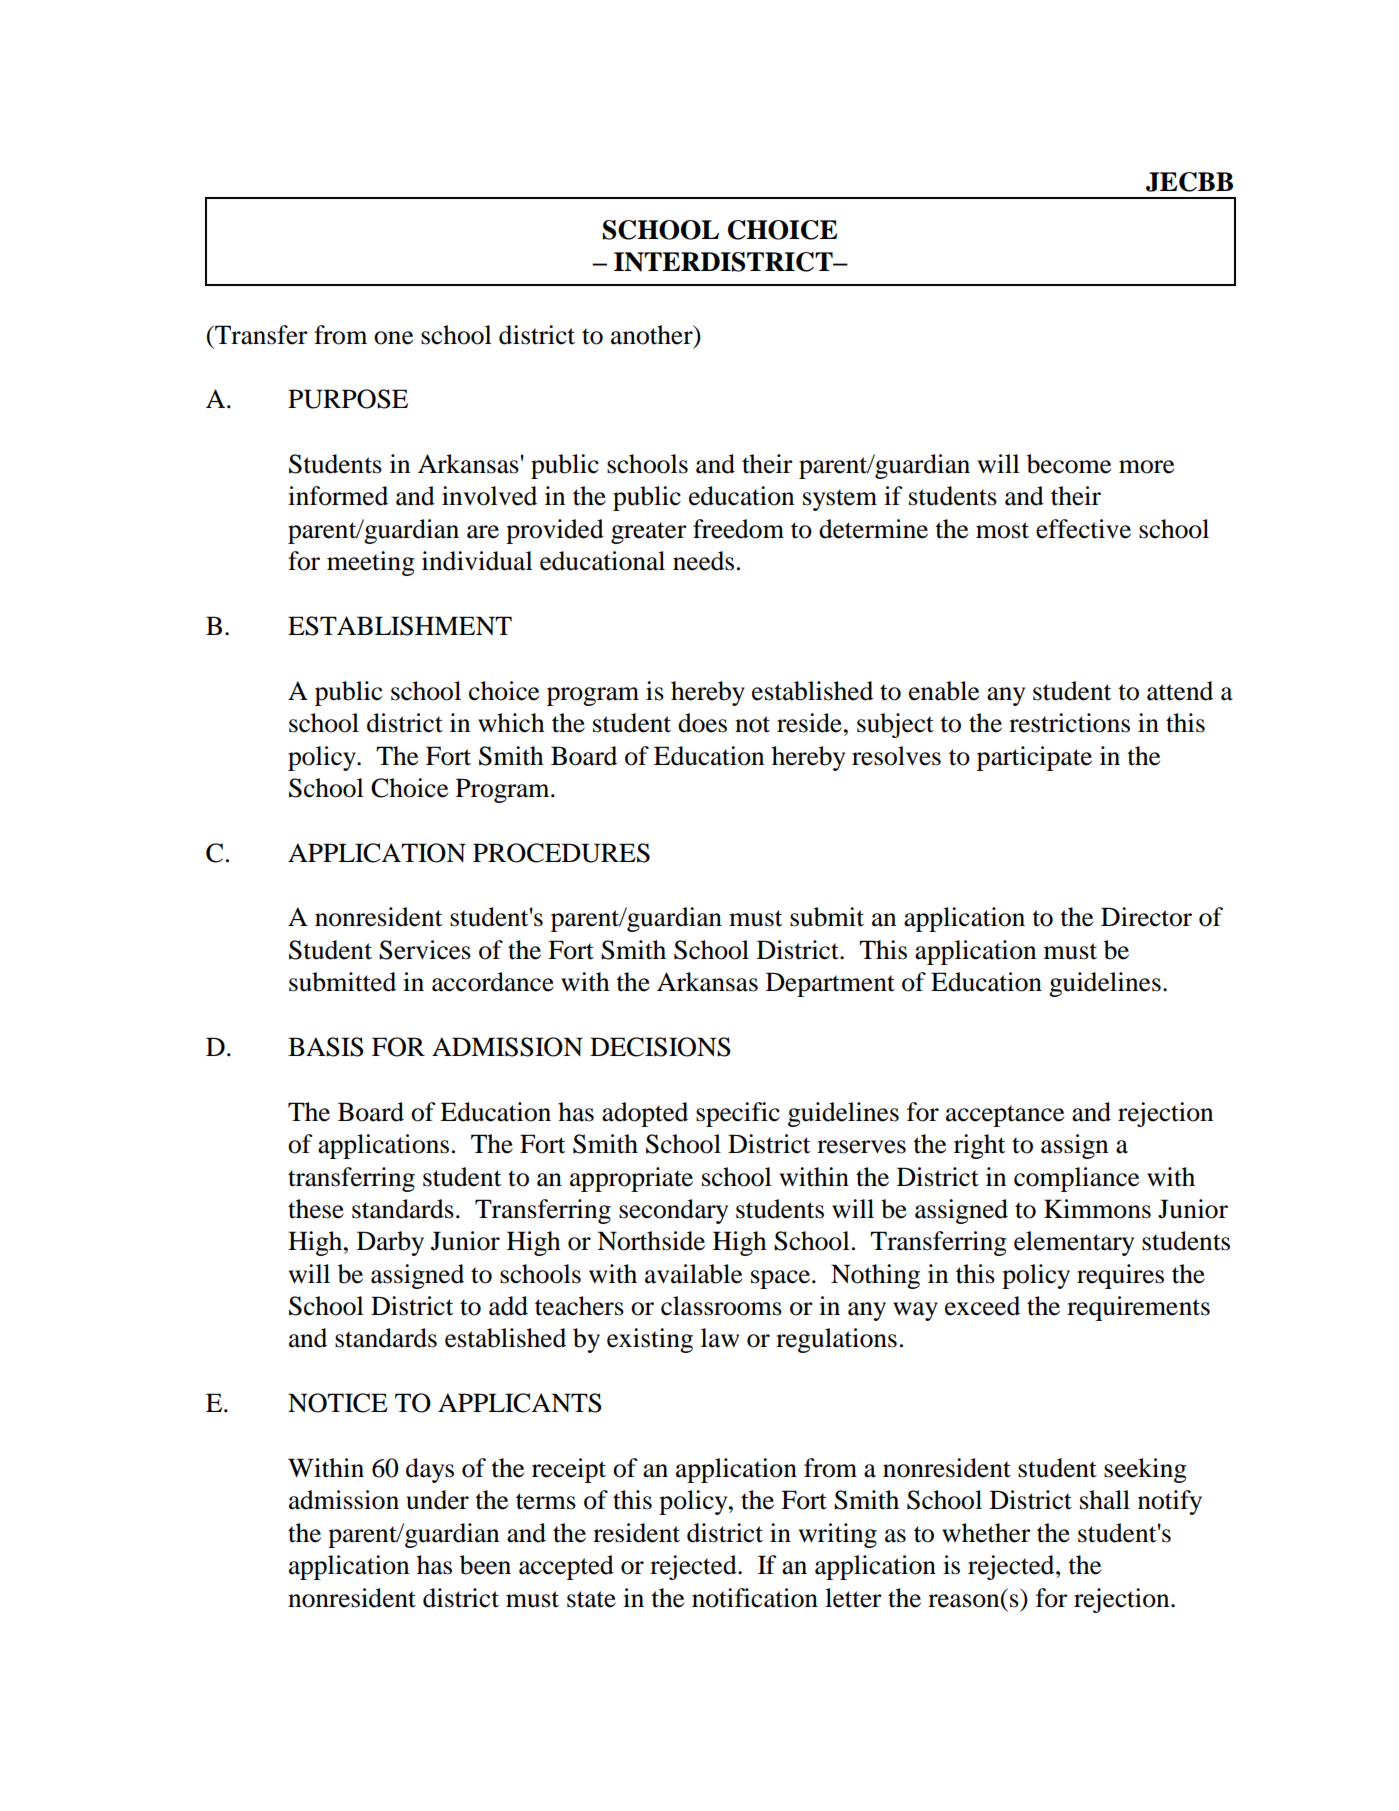 This screenshot has height=1811, width=1399. I want to click on Director, so click(1146, 917).
